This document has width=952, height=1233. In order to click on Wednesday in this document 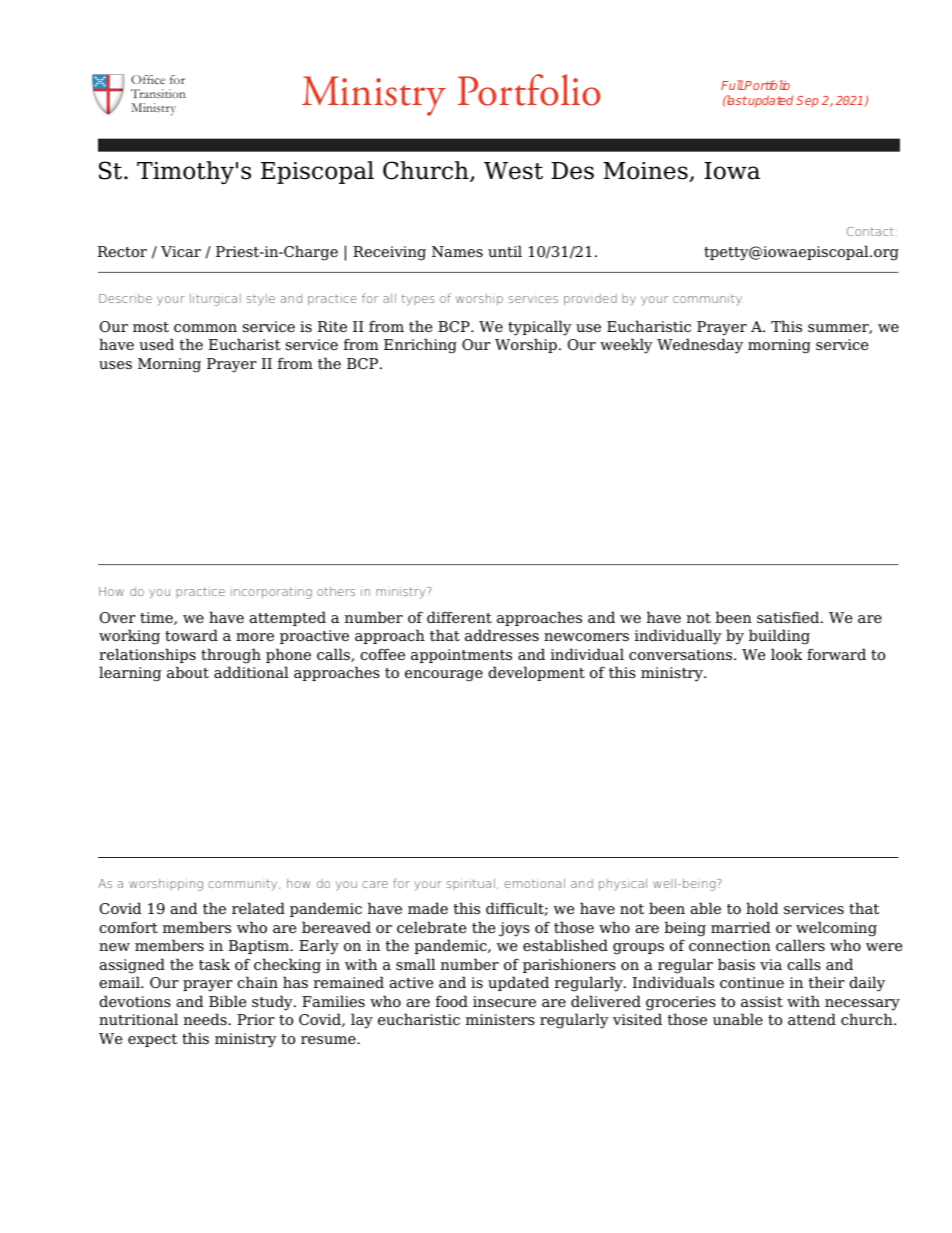, I will do `click(700, 346)`.
